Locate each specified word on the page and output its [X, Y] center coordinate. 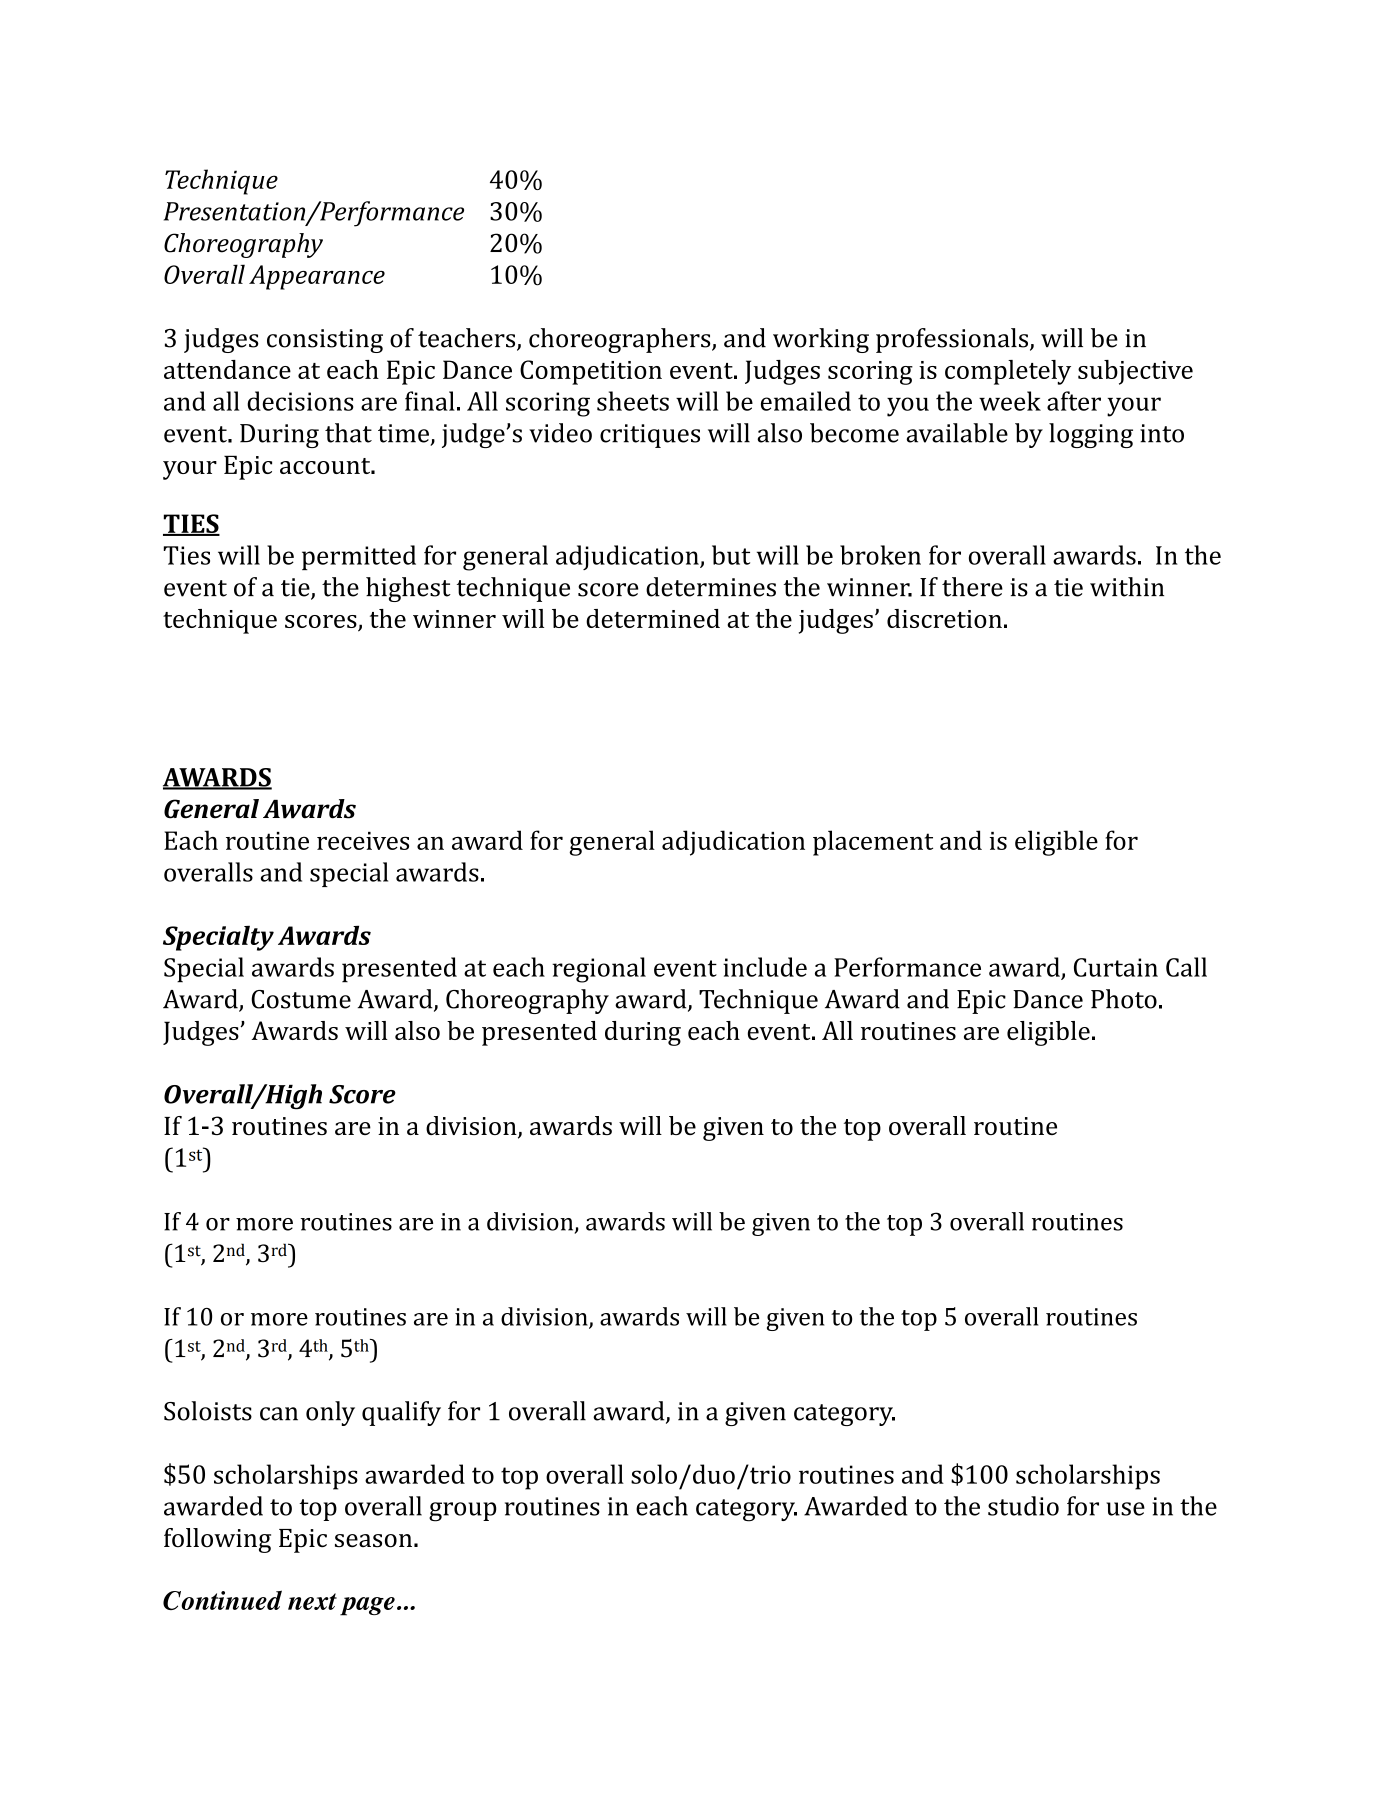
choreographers [621, 340]
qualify [401, 1413]
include [765, 967]
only [330, 1413]
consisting [325, 341]
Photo [1124, 999]
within [1127, 587]
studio [1023, 1506]
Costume [301, 999]
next [312, 1601]
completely [1008, 372]
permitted [359, 557]
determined [653, 618]
